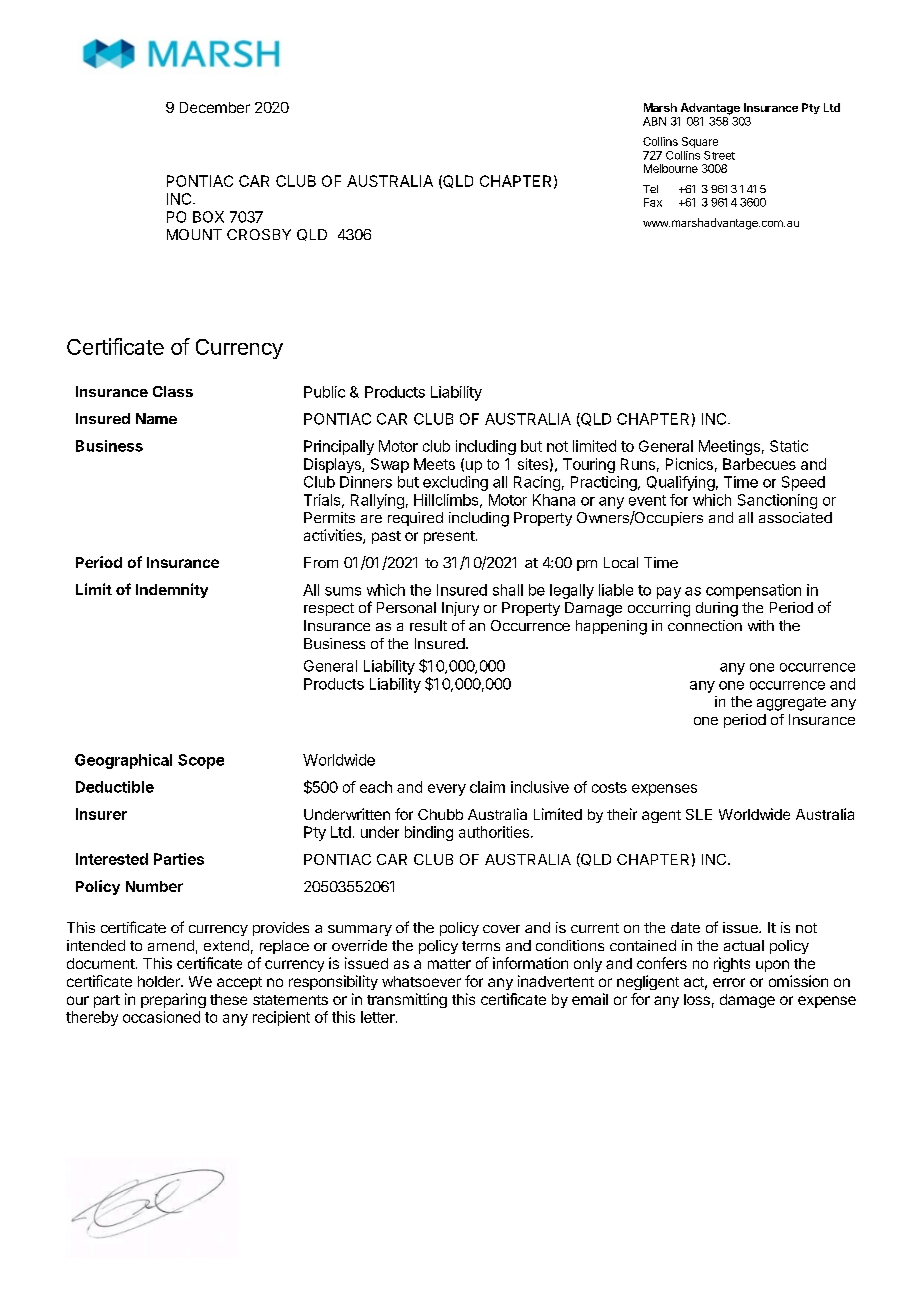 Image resolution: width=924 pixels, height=1308 pixels. Describe the element at coordinates (428, 625) in the screenshot. I see `result` at that location.
